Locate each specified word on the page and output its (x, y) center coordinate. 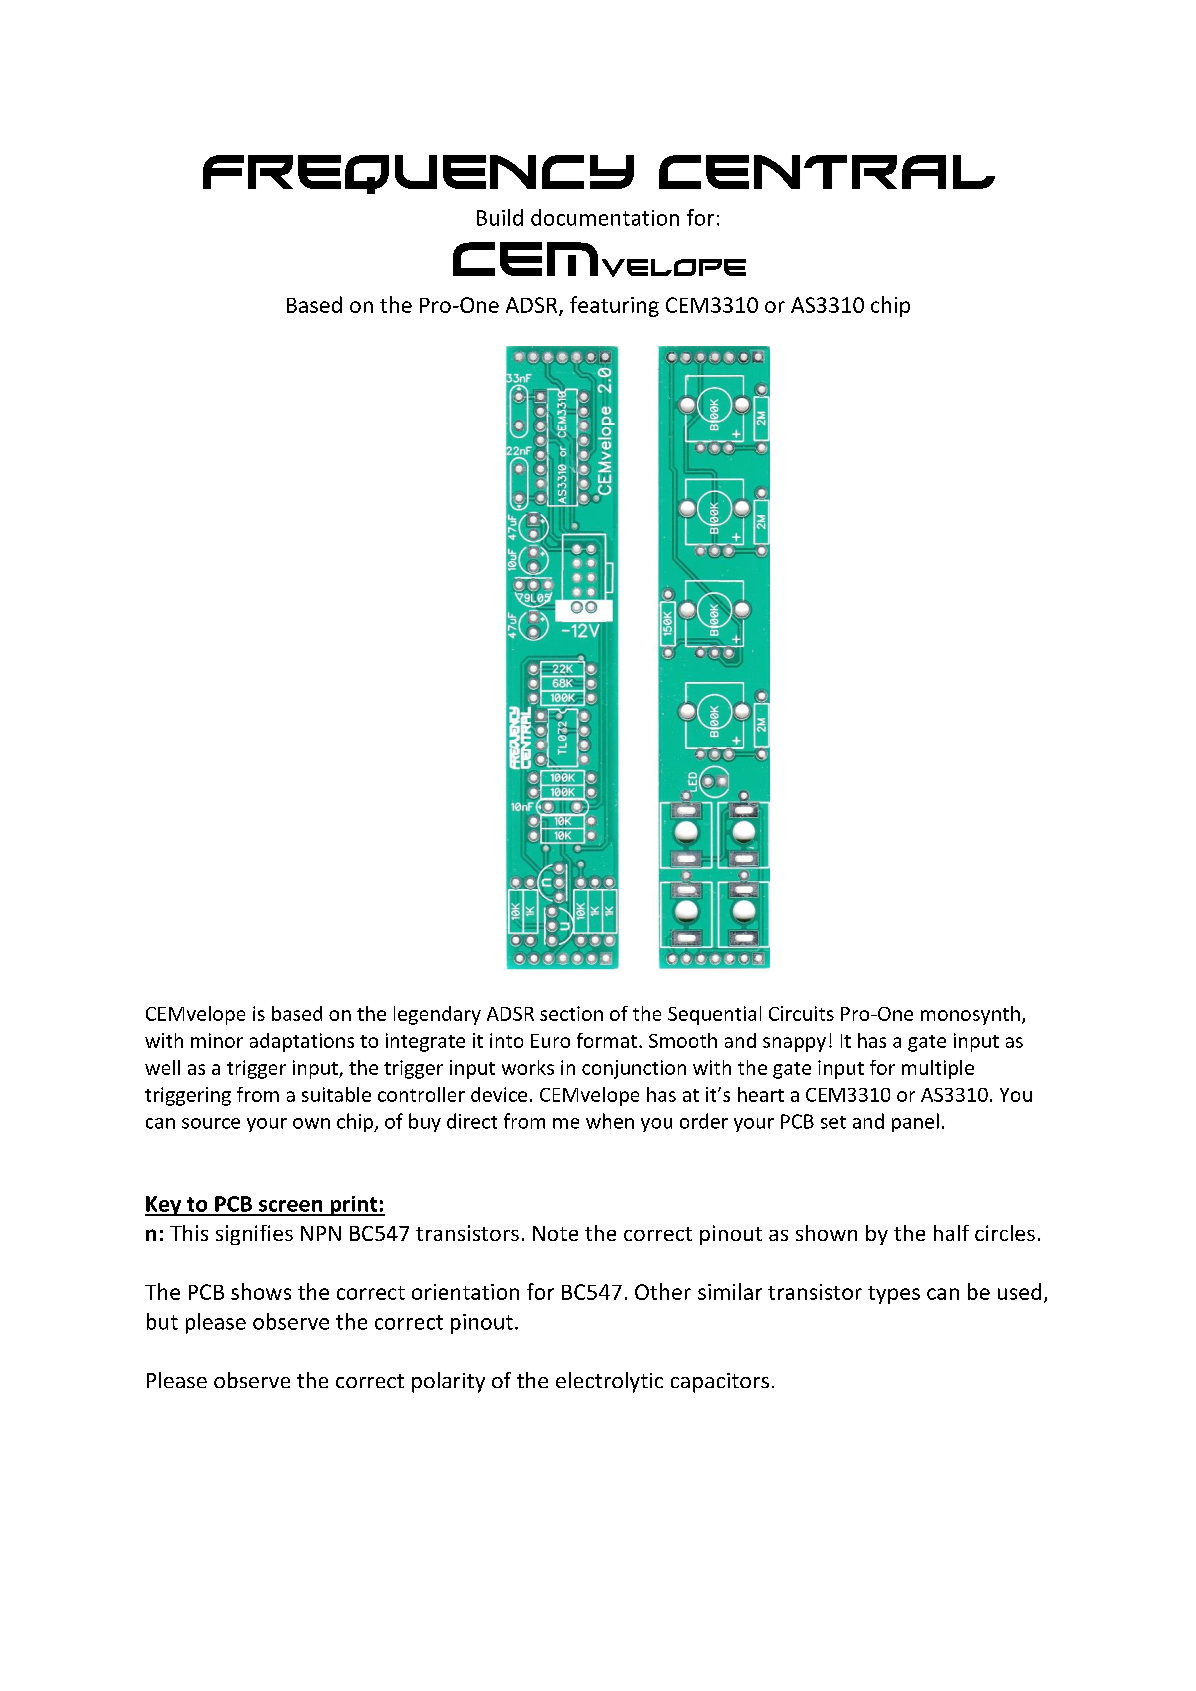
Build (500, 217)
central (827, 172)
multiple (938, 1069)
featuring (614, 306)
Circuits (801, 1013)
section (571, 1013)
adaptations (302, 1042)
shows (261, 1291)
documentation (605, 217)
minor (217, 1040)
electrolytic (609, 1382)
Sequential (714, 1015)
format (607, 1040)
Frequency (418, 174)
